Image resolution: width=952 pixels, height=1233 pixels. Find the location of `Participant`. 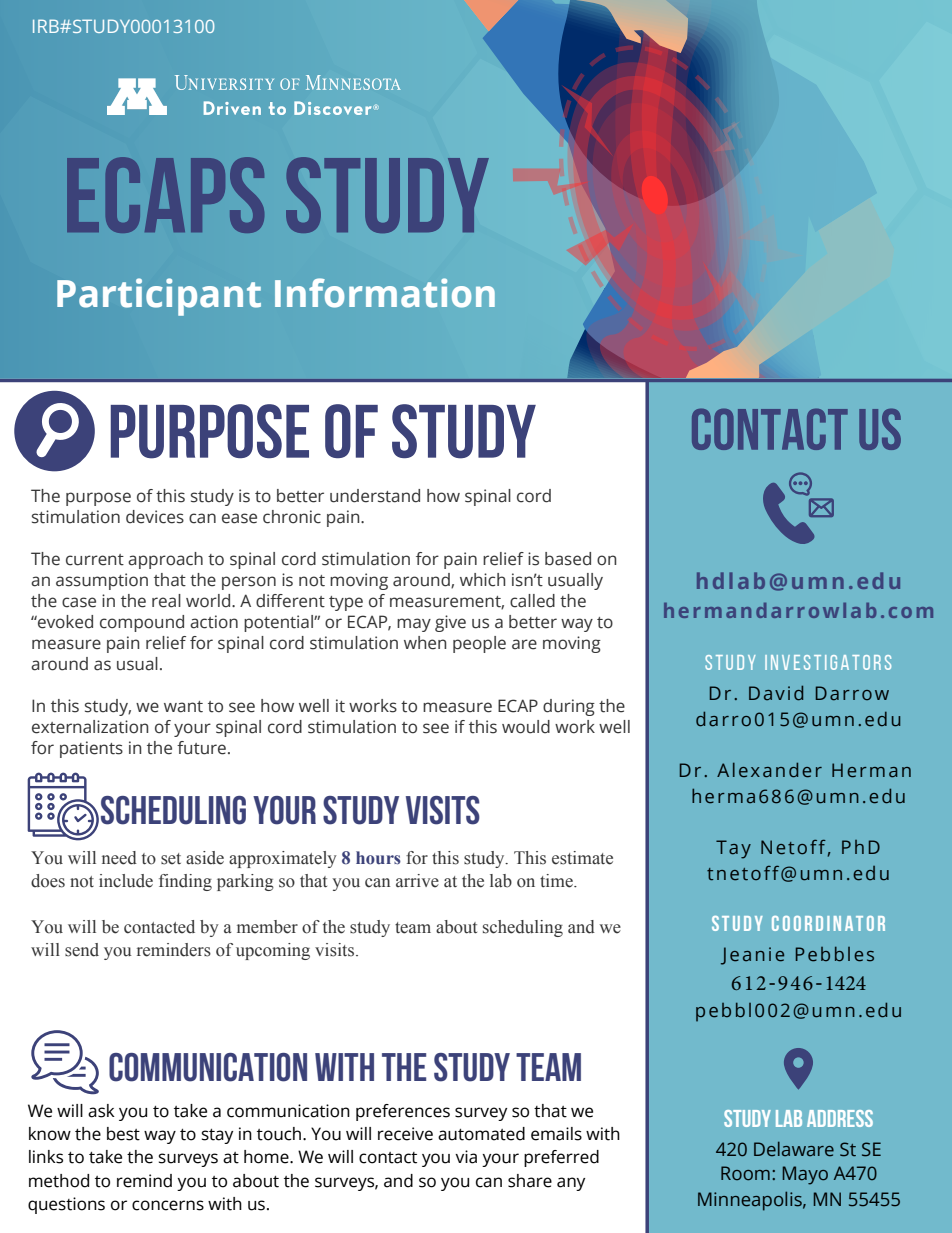

Participant is located at coordinates (159, 297).
